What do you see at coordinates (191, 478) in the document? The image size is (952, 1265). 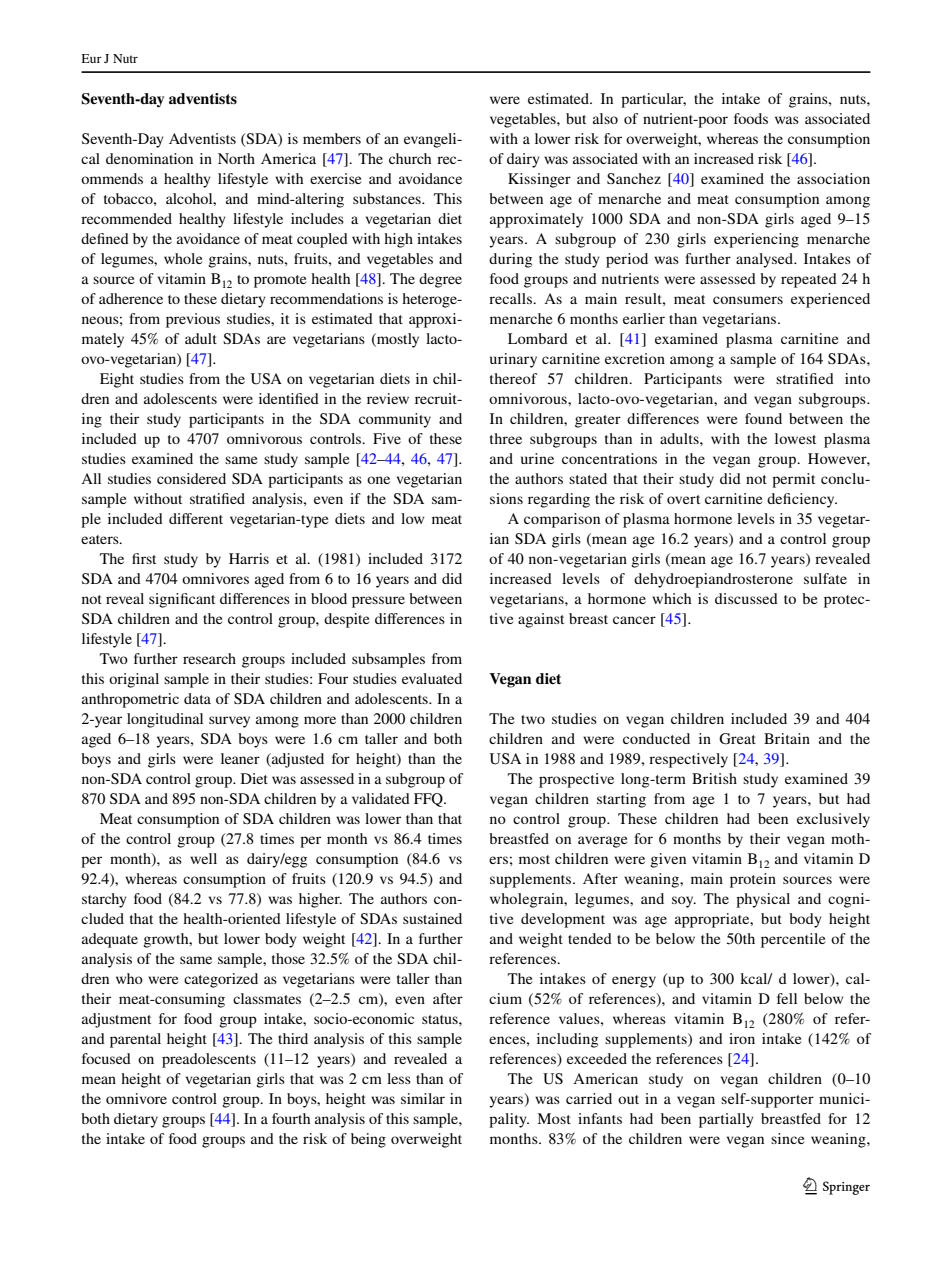 I see `considered` at bounding box center [191, 478].
